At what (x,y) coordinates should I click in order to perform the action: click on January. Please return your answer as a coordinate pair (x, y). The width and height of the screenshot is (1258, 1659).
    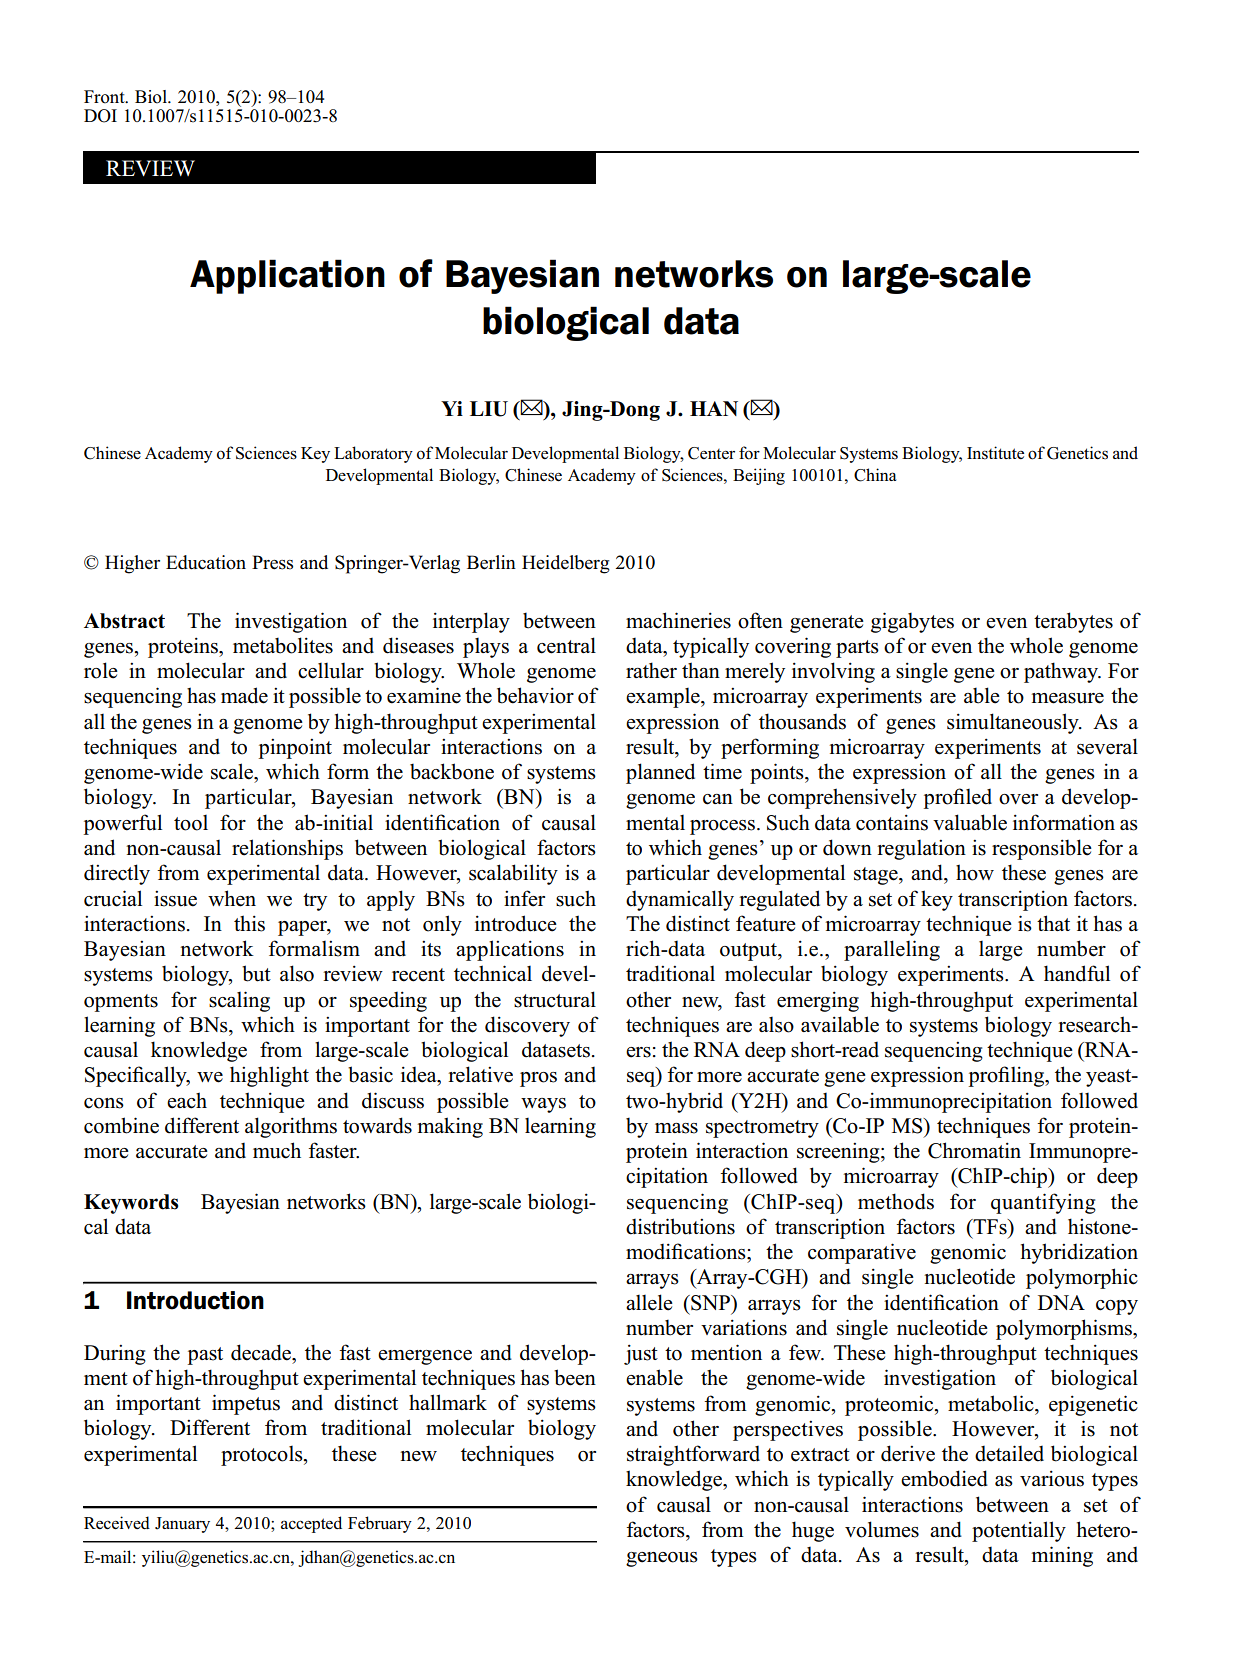
    Looking at the image, I should click on (182, 1525).
